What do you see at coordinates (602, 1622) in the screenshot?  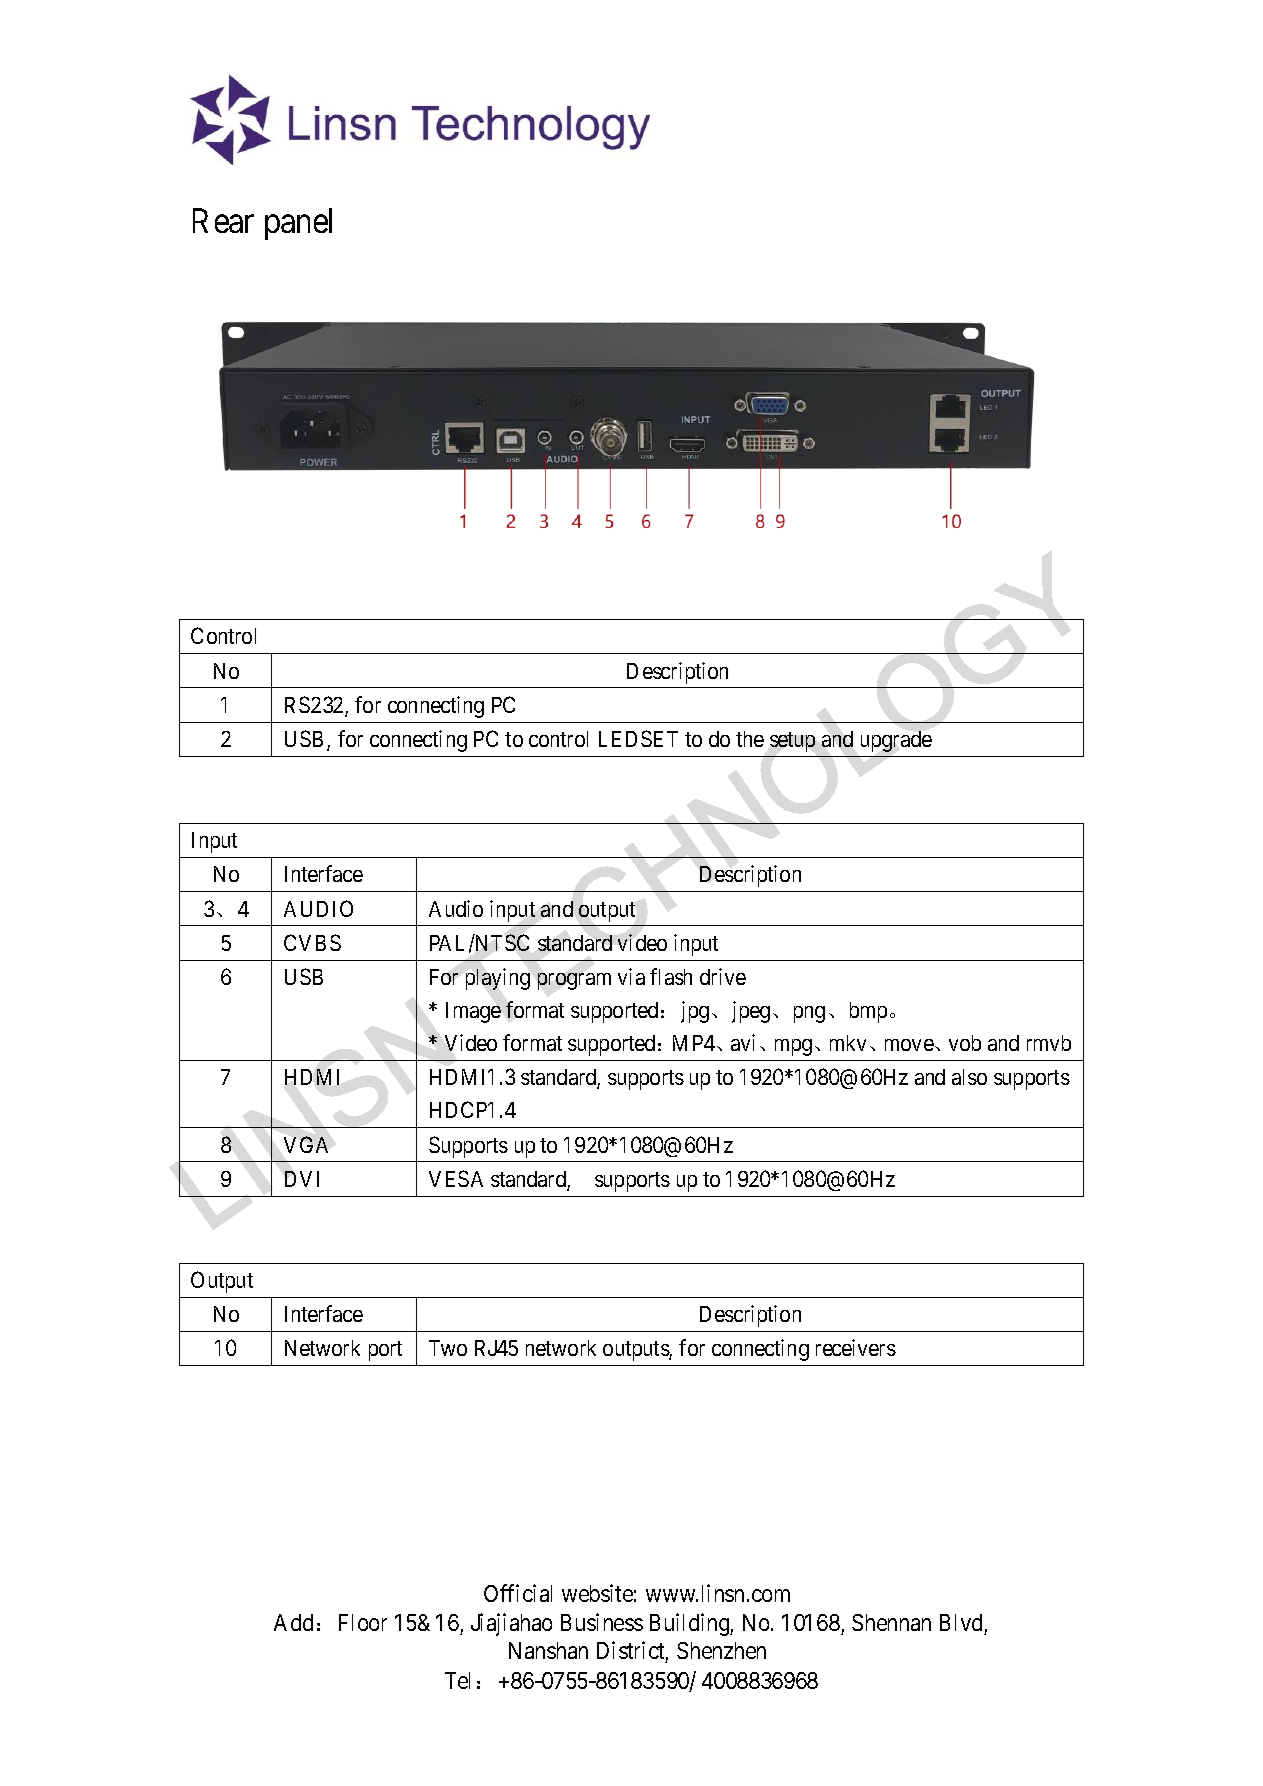 I see `Business` at bounding box center [602, 1622].
